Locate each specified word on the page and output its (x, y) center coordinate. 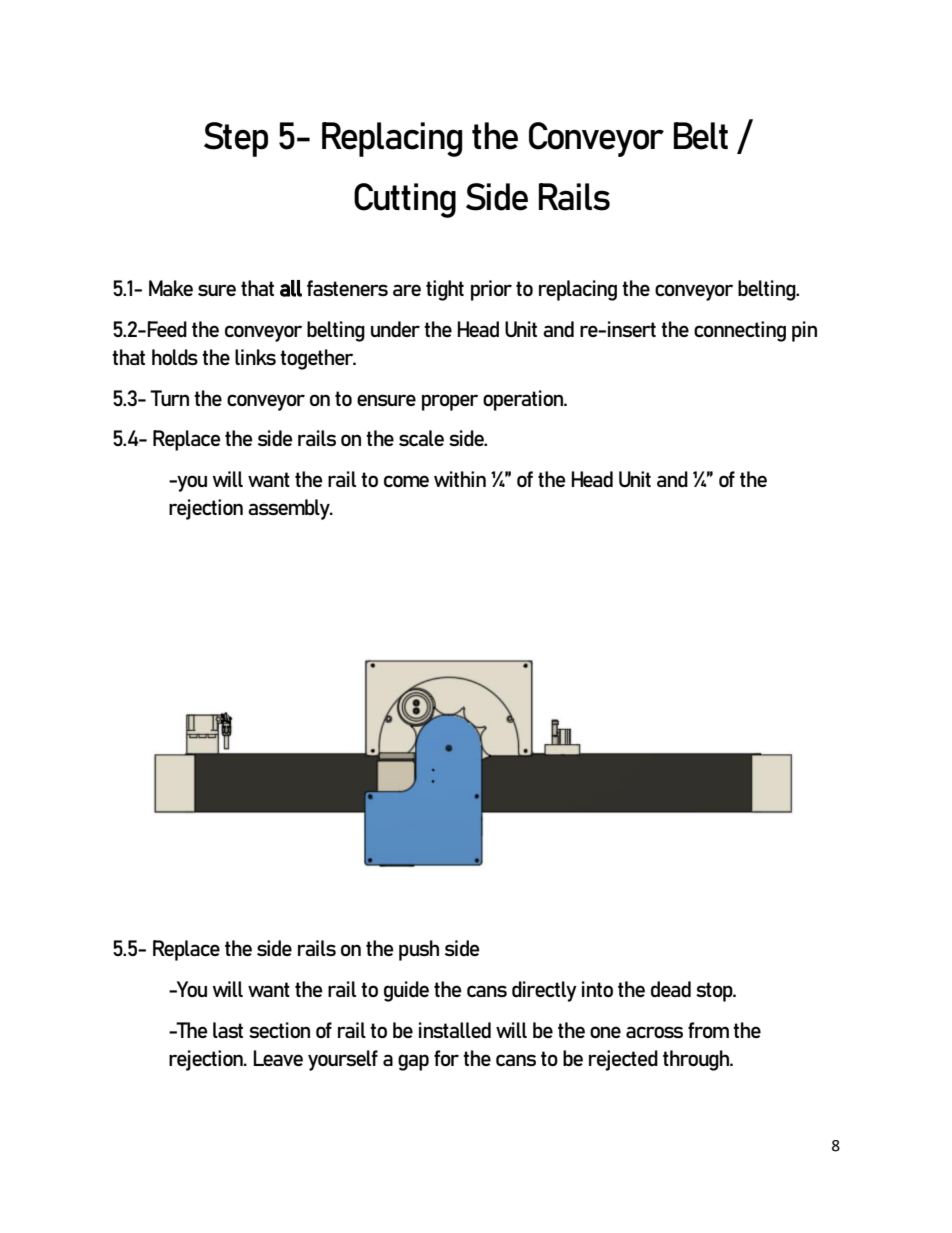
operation (524, 400)
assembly (290, 509)
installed (455, 1030)
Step (236, 139)
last (228, 1030)
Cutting (405, 200)
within (460, 479)
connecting (740, 331)
